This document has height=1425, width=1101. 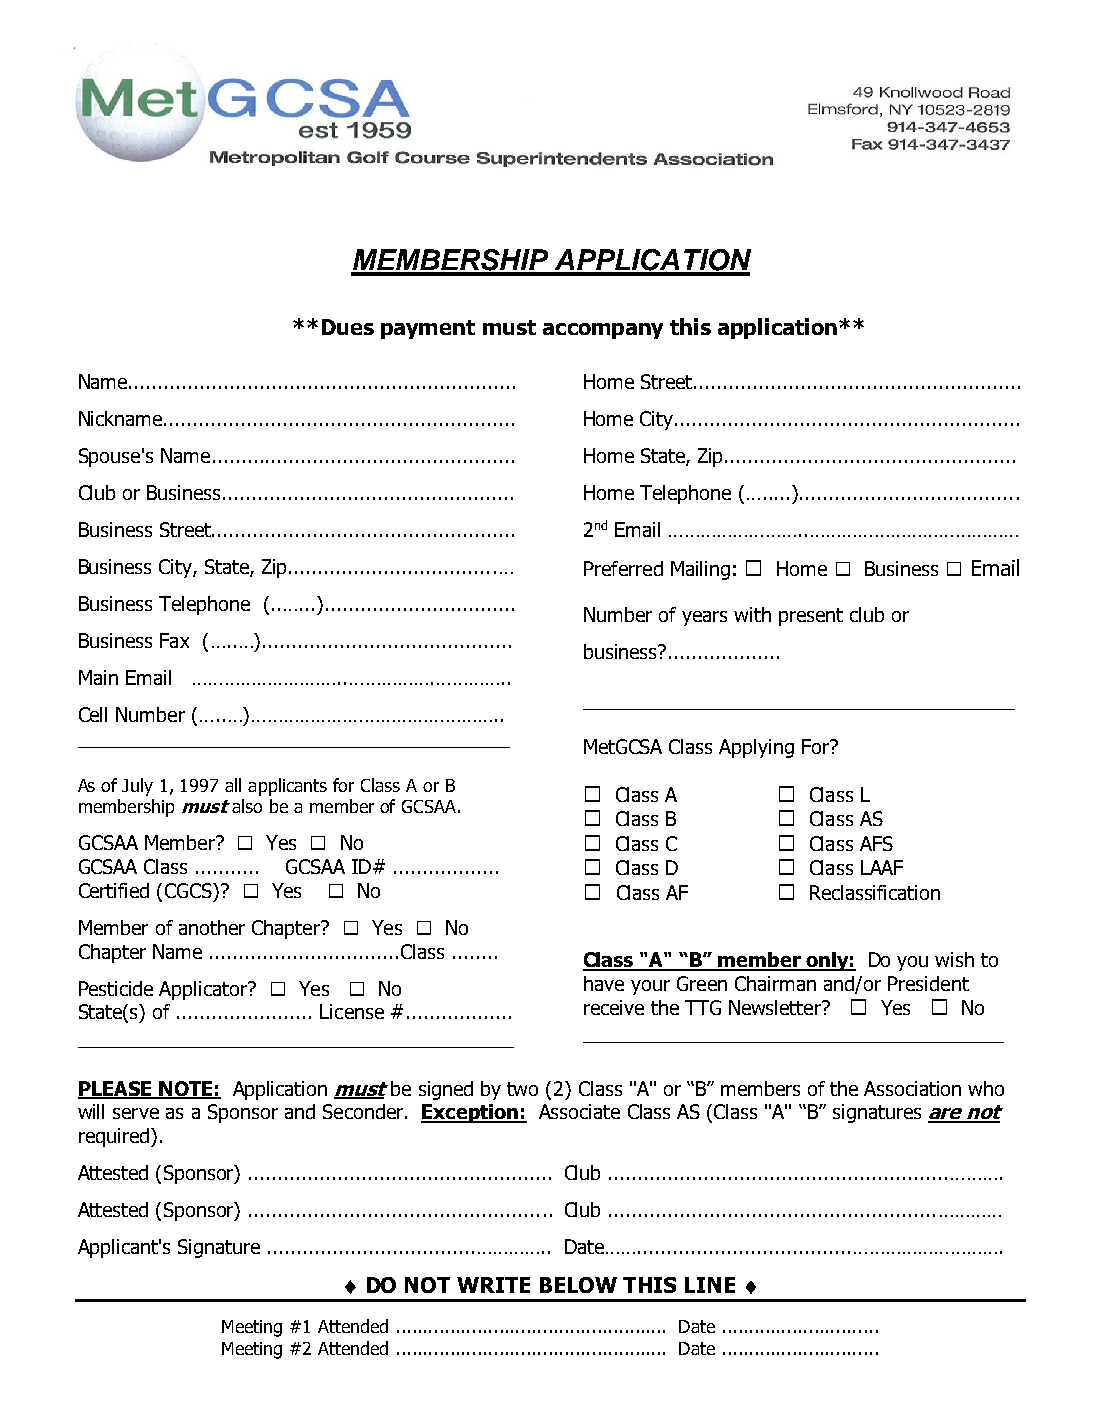 What do you see at coordinates (928, 983) in the document?
I see `President` at bounding box center [928, 983].
